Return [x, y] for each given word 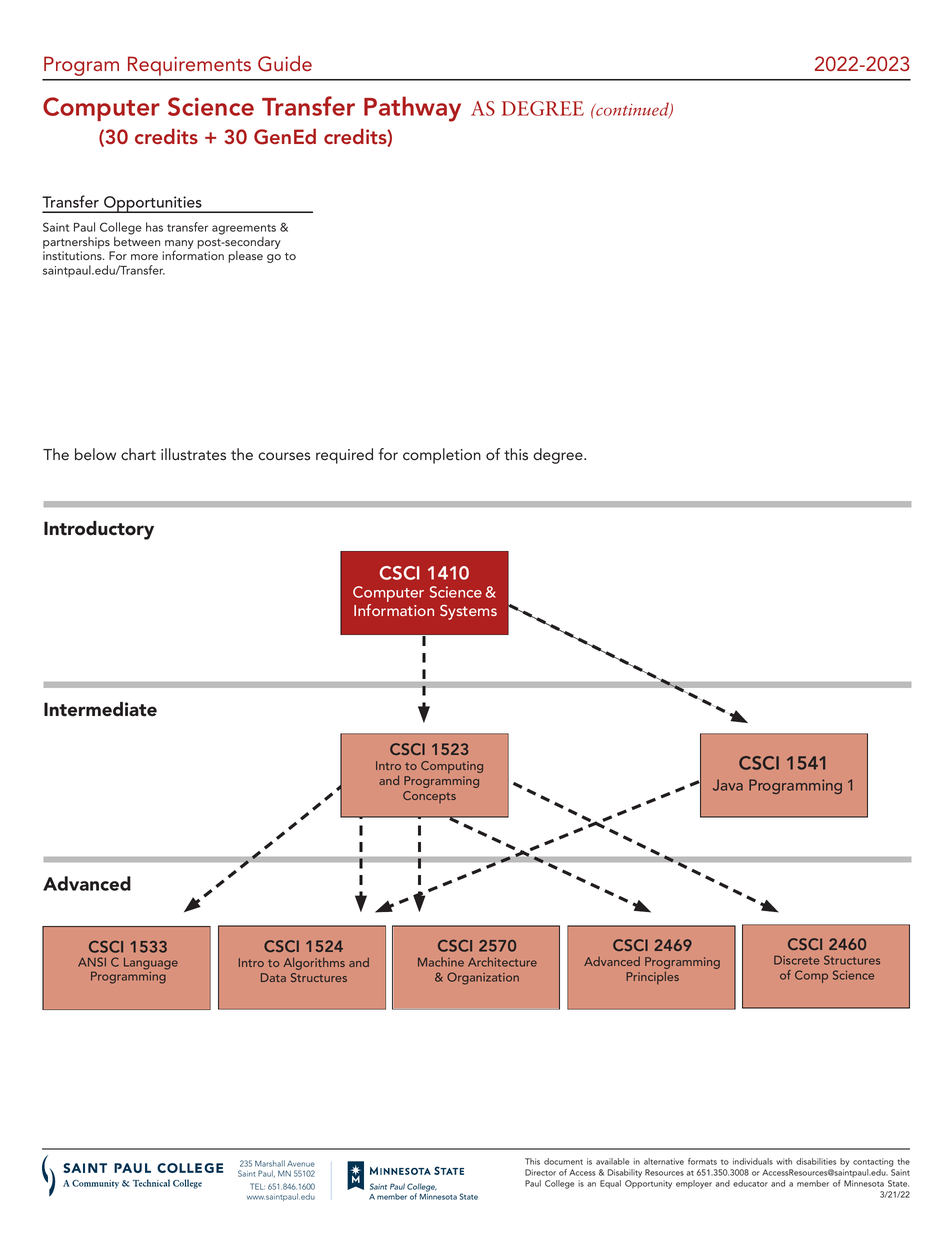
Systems [468, 612]
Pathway [412, 109]
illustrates [193, 454]
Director [540, 1172]
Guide [285, 63]
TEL [257, 1186]
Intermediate [100, 709]
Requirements [189, 66]
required [344, 456]
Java [728, 785]
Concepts [429, 797]
